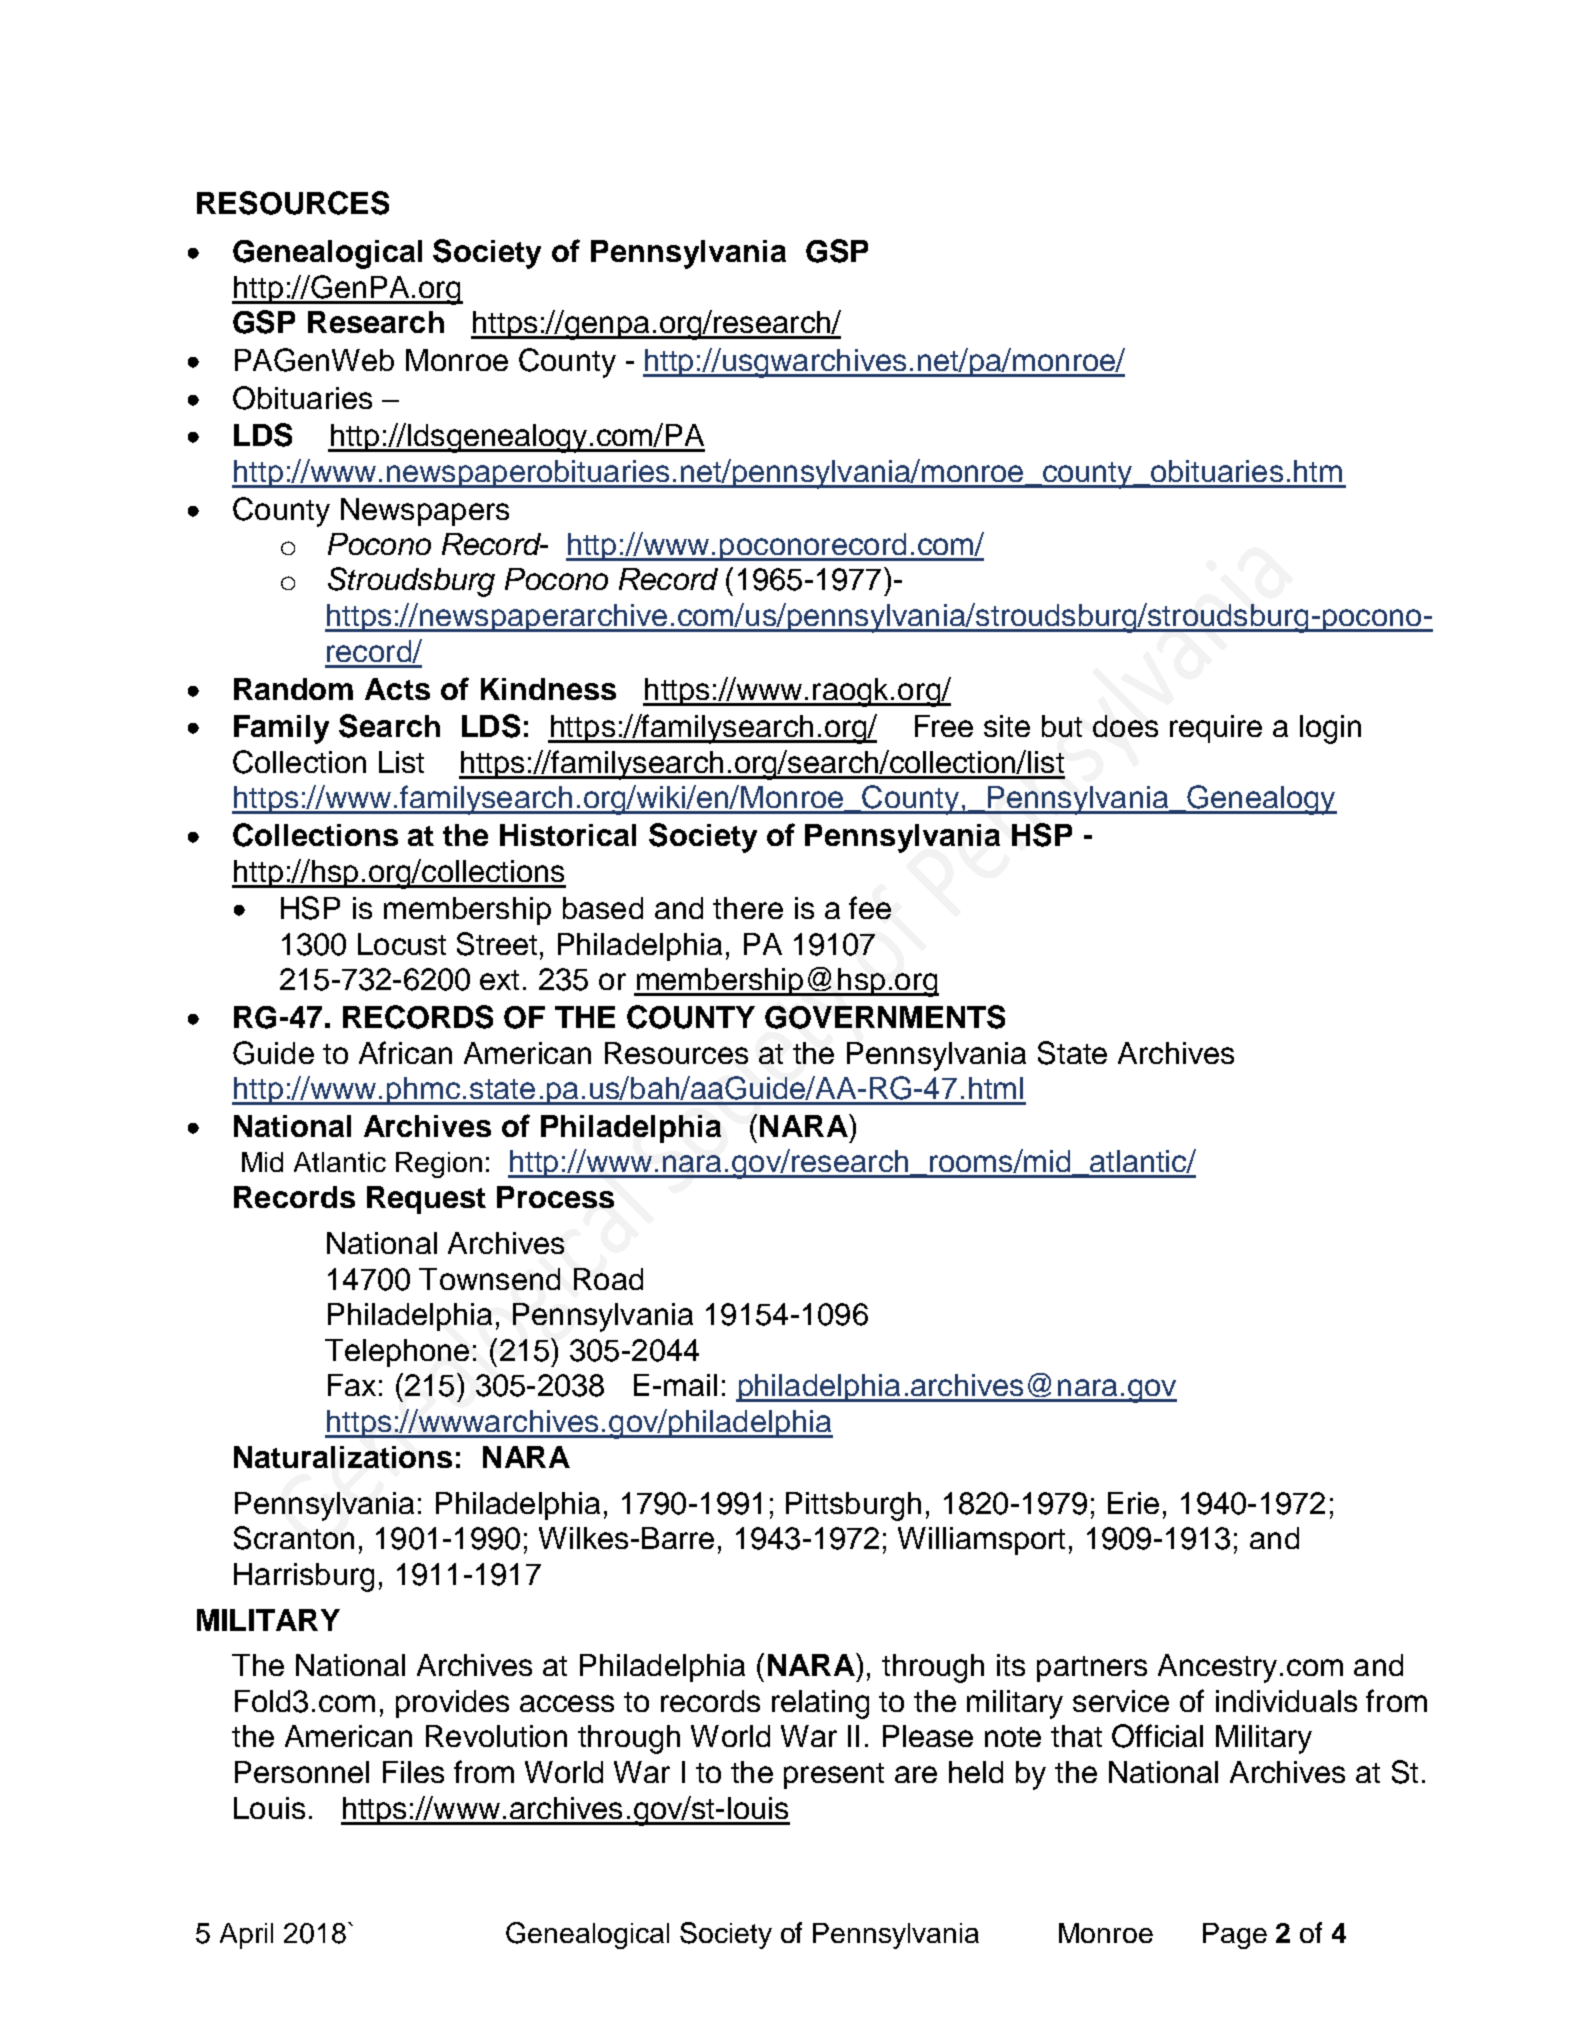  Describe the element at coordinates (1133, 1503) in the screenshot. I see `Erie` at that location.
